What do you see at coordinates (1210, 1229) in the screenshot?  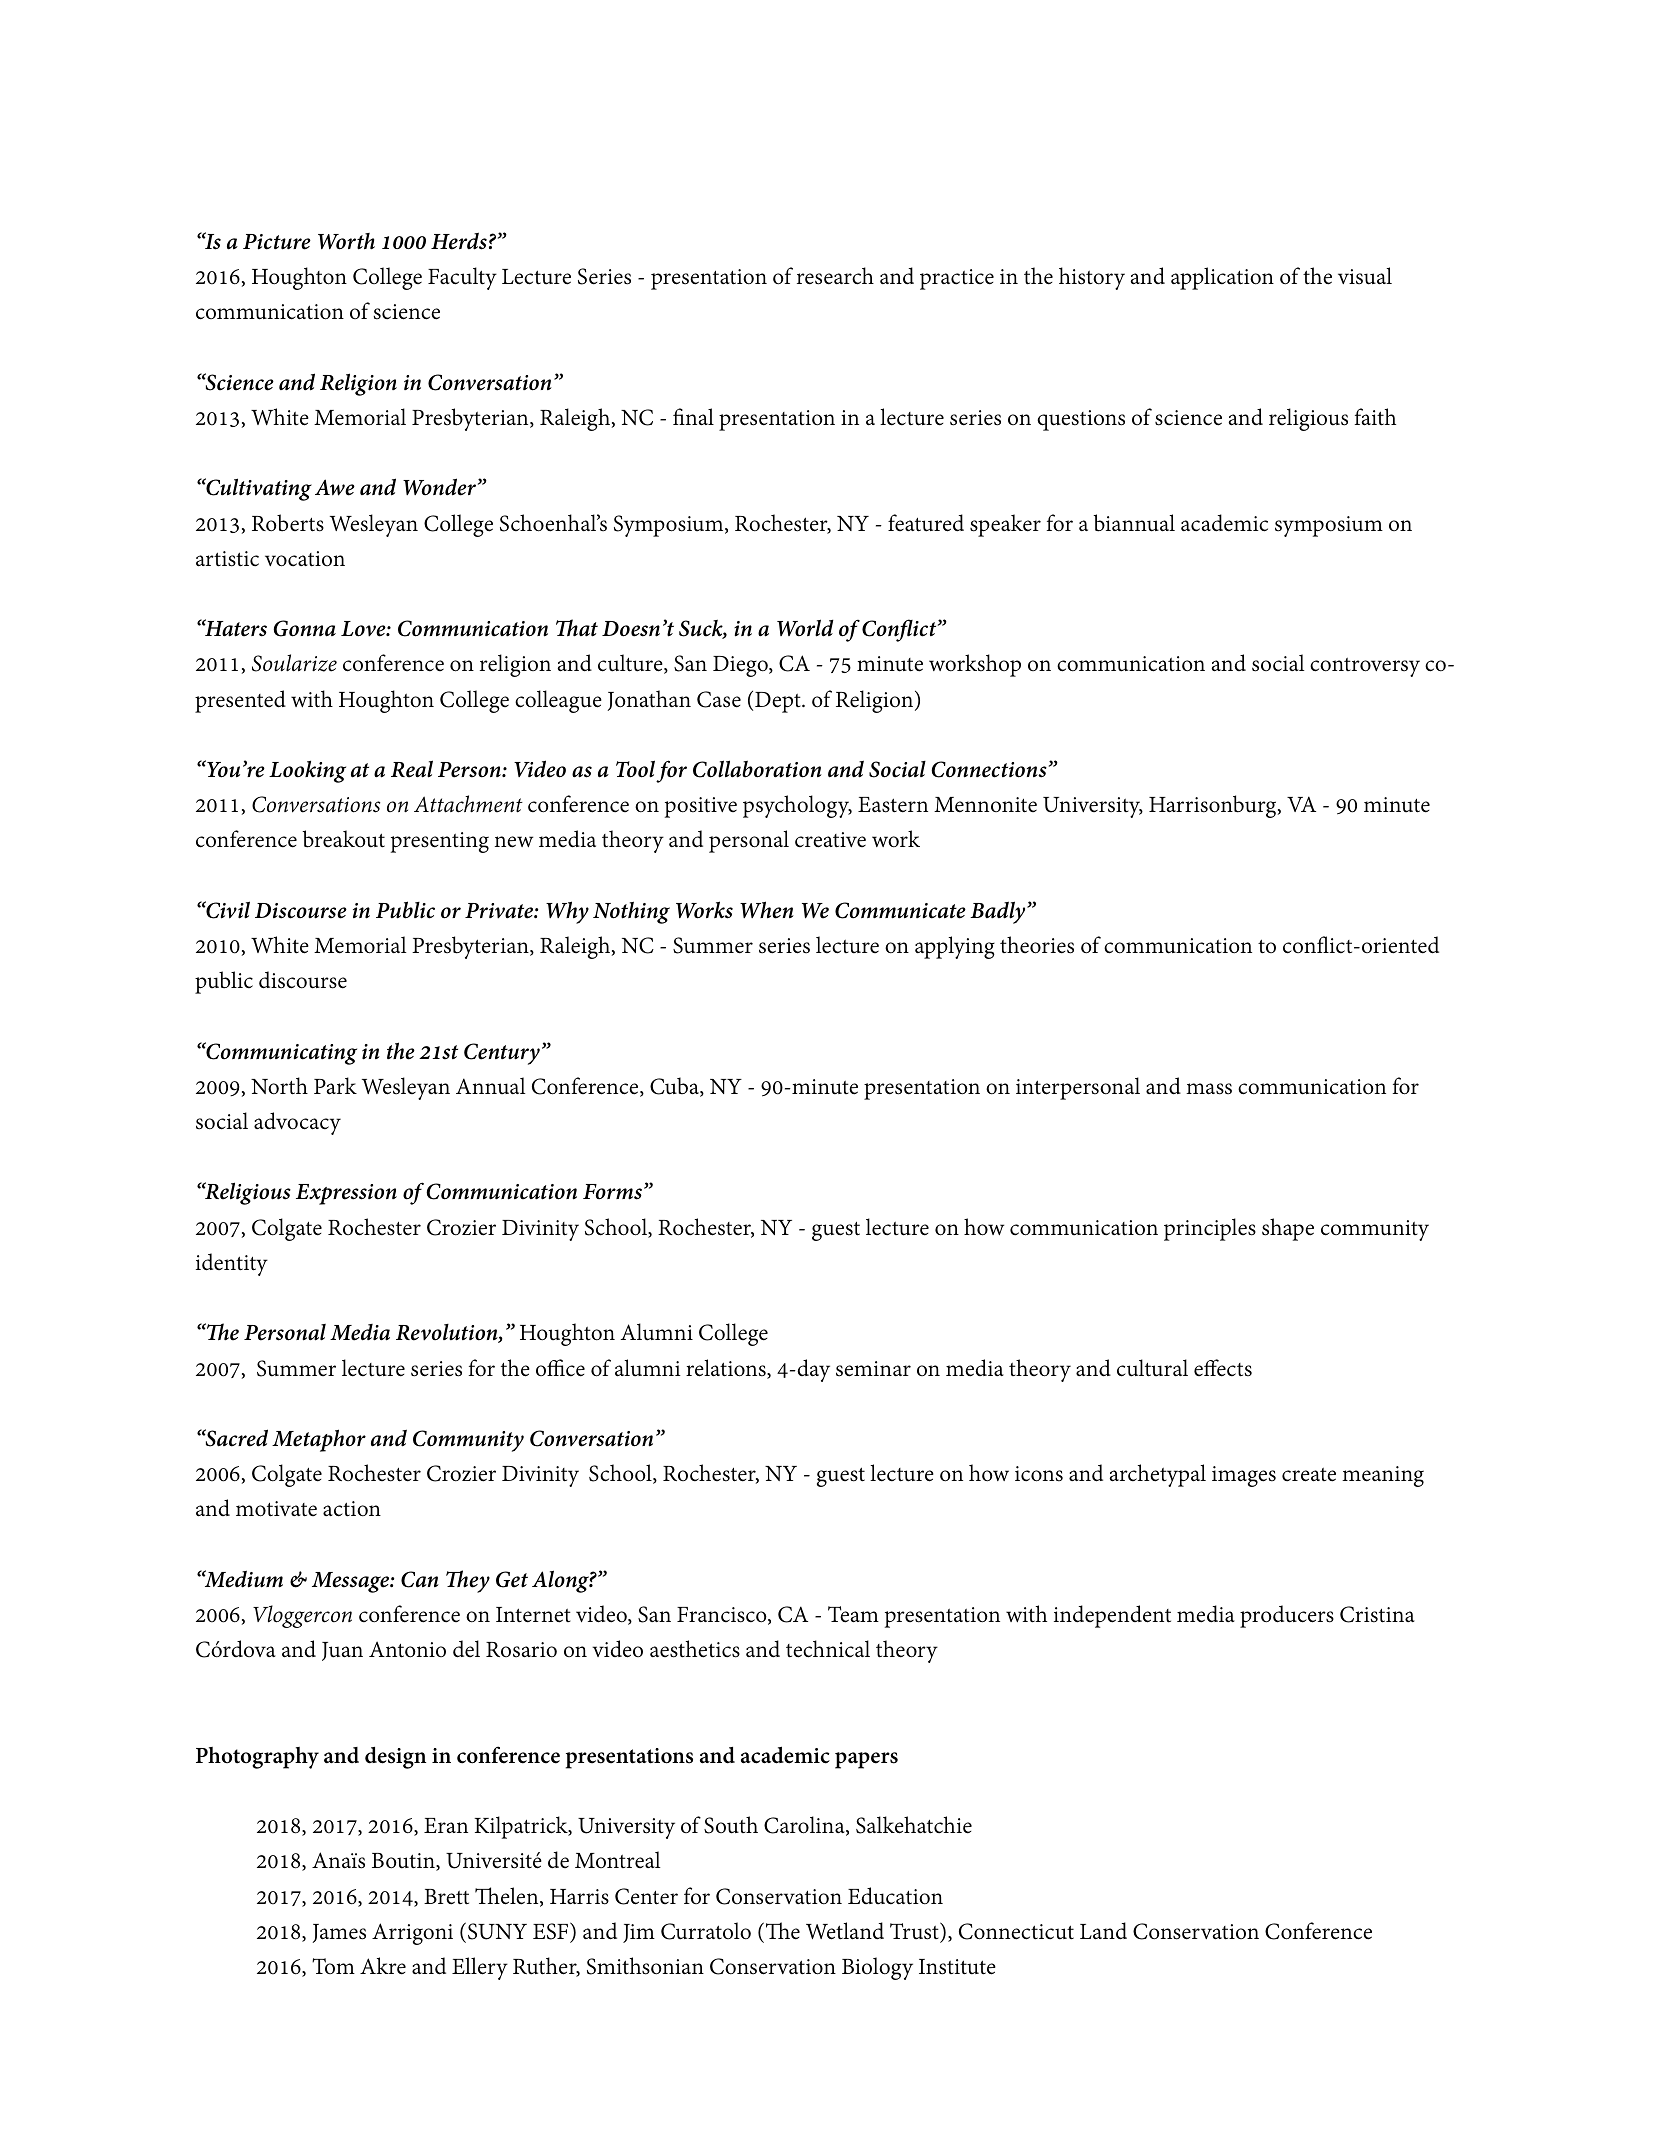 I see `principles` at bounding box center [1210, 1229].
